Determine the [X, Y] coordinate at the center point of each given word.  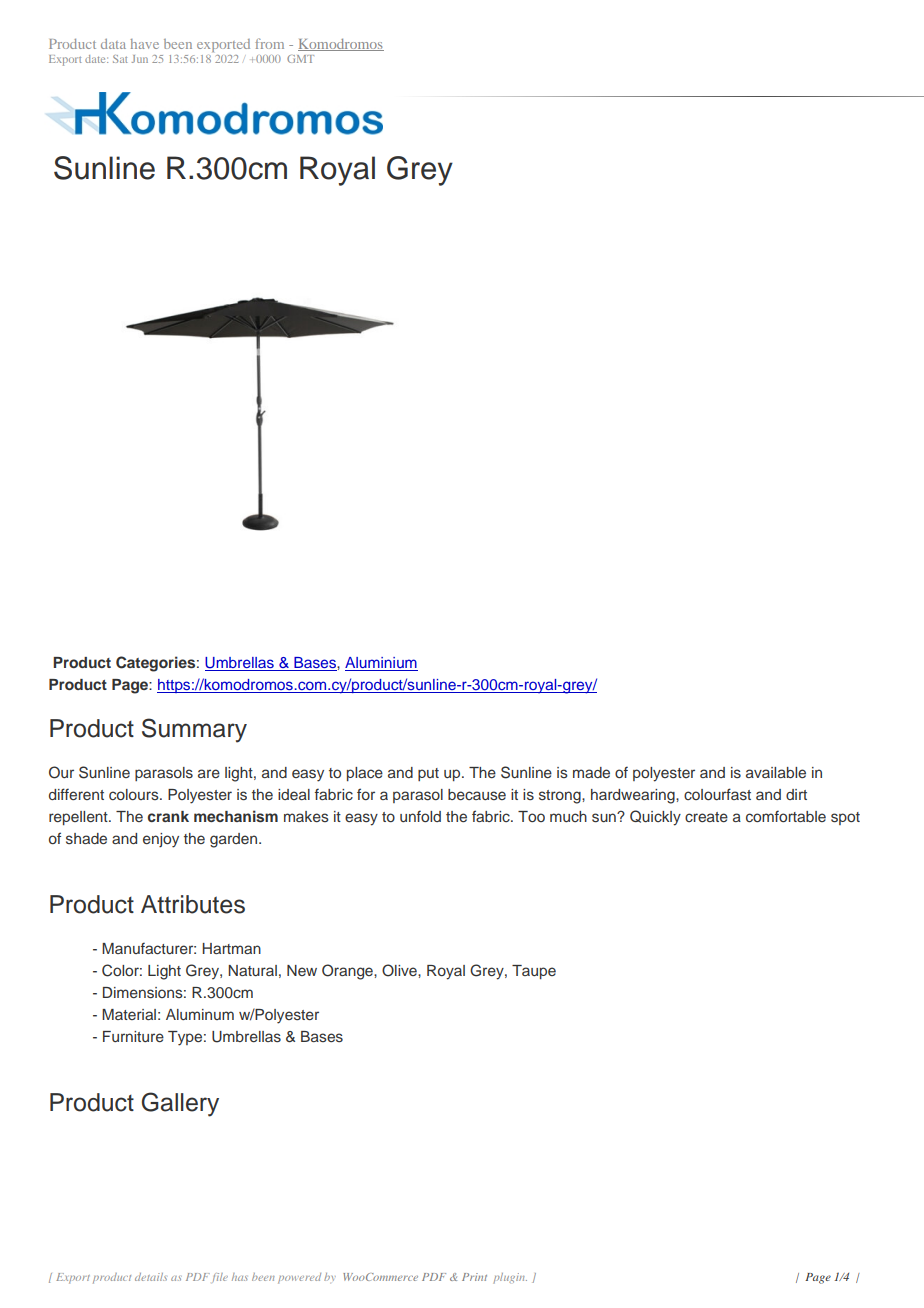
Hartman [231, 948]
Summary [194, 730]
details [151, 1277]
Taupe [534, 972]
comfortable [786, 816]
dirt [796, 794]
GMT [300, 59]
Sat [120, 59]
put [428, 774]
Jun [140, 59]
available [776, 772]
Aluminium [381, 664]
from [269, 43]
